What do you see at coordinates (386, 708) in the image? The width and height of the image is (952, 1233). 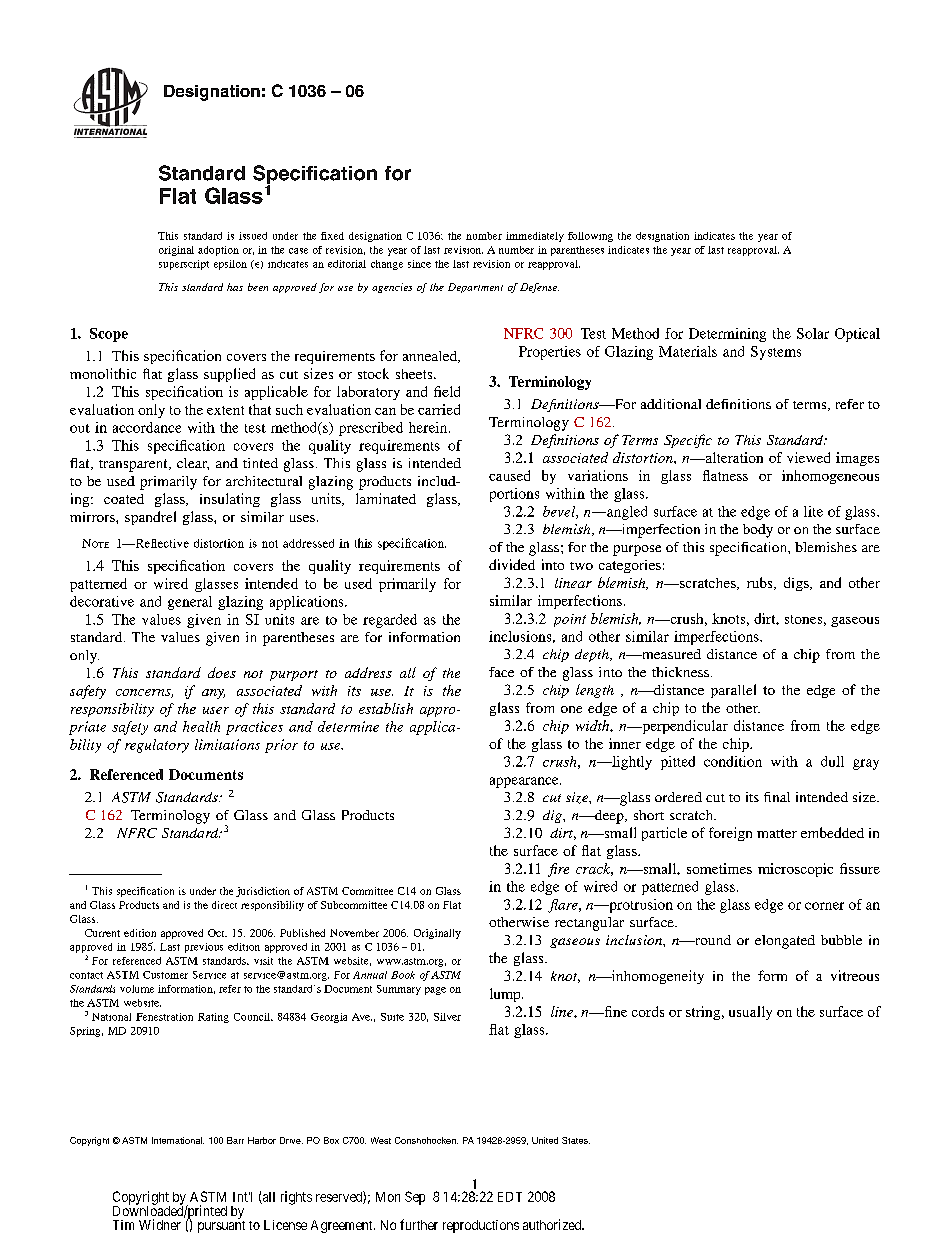 I see `establish` at bounding box center [386, 708].
